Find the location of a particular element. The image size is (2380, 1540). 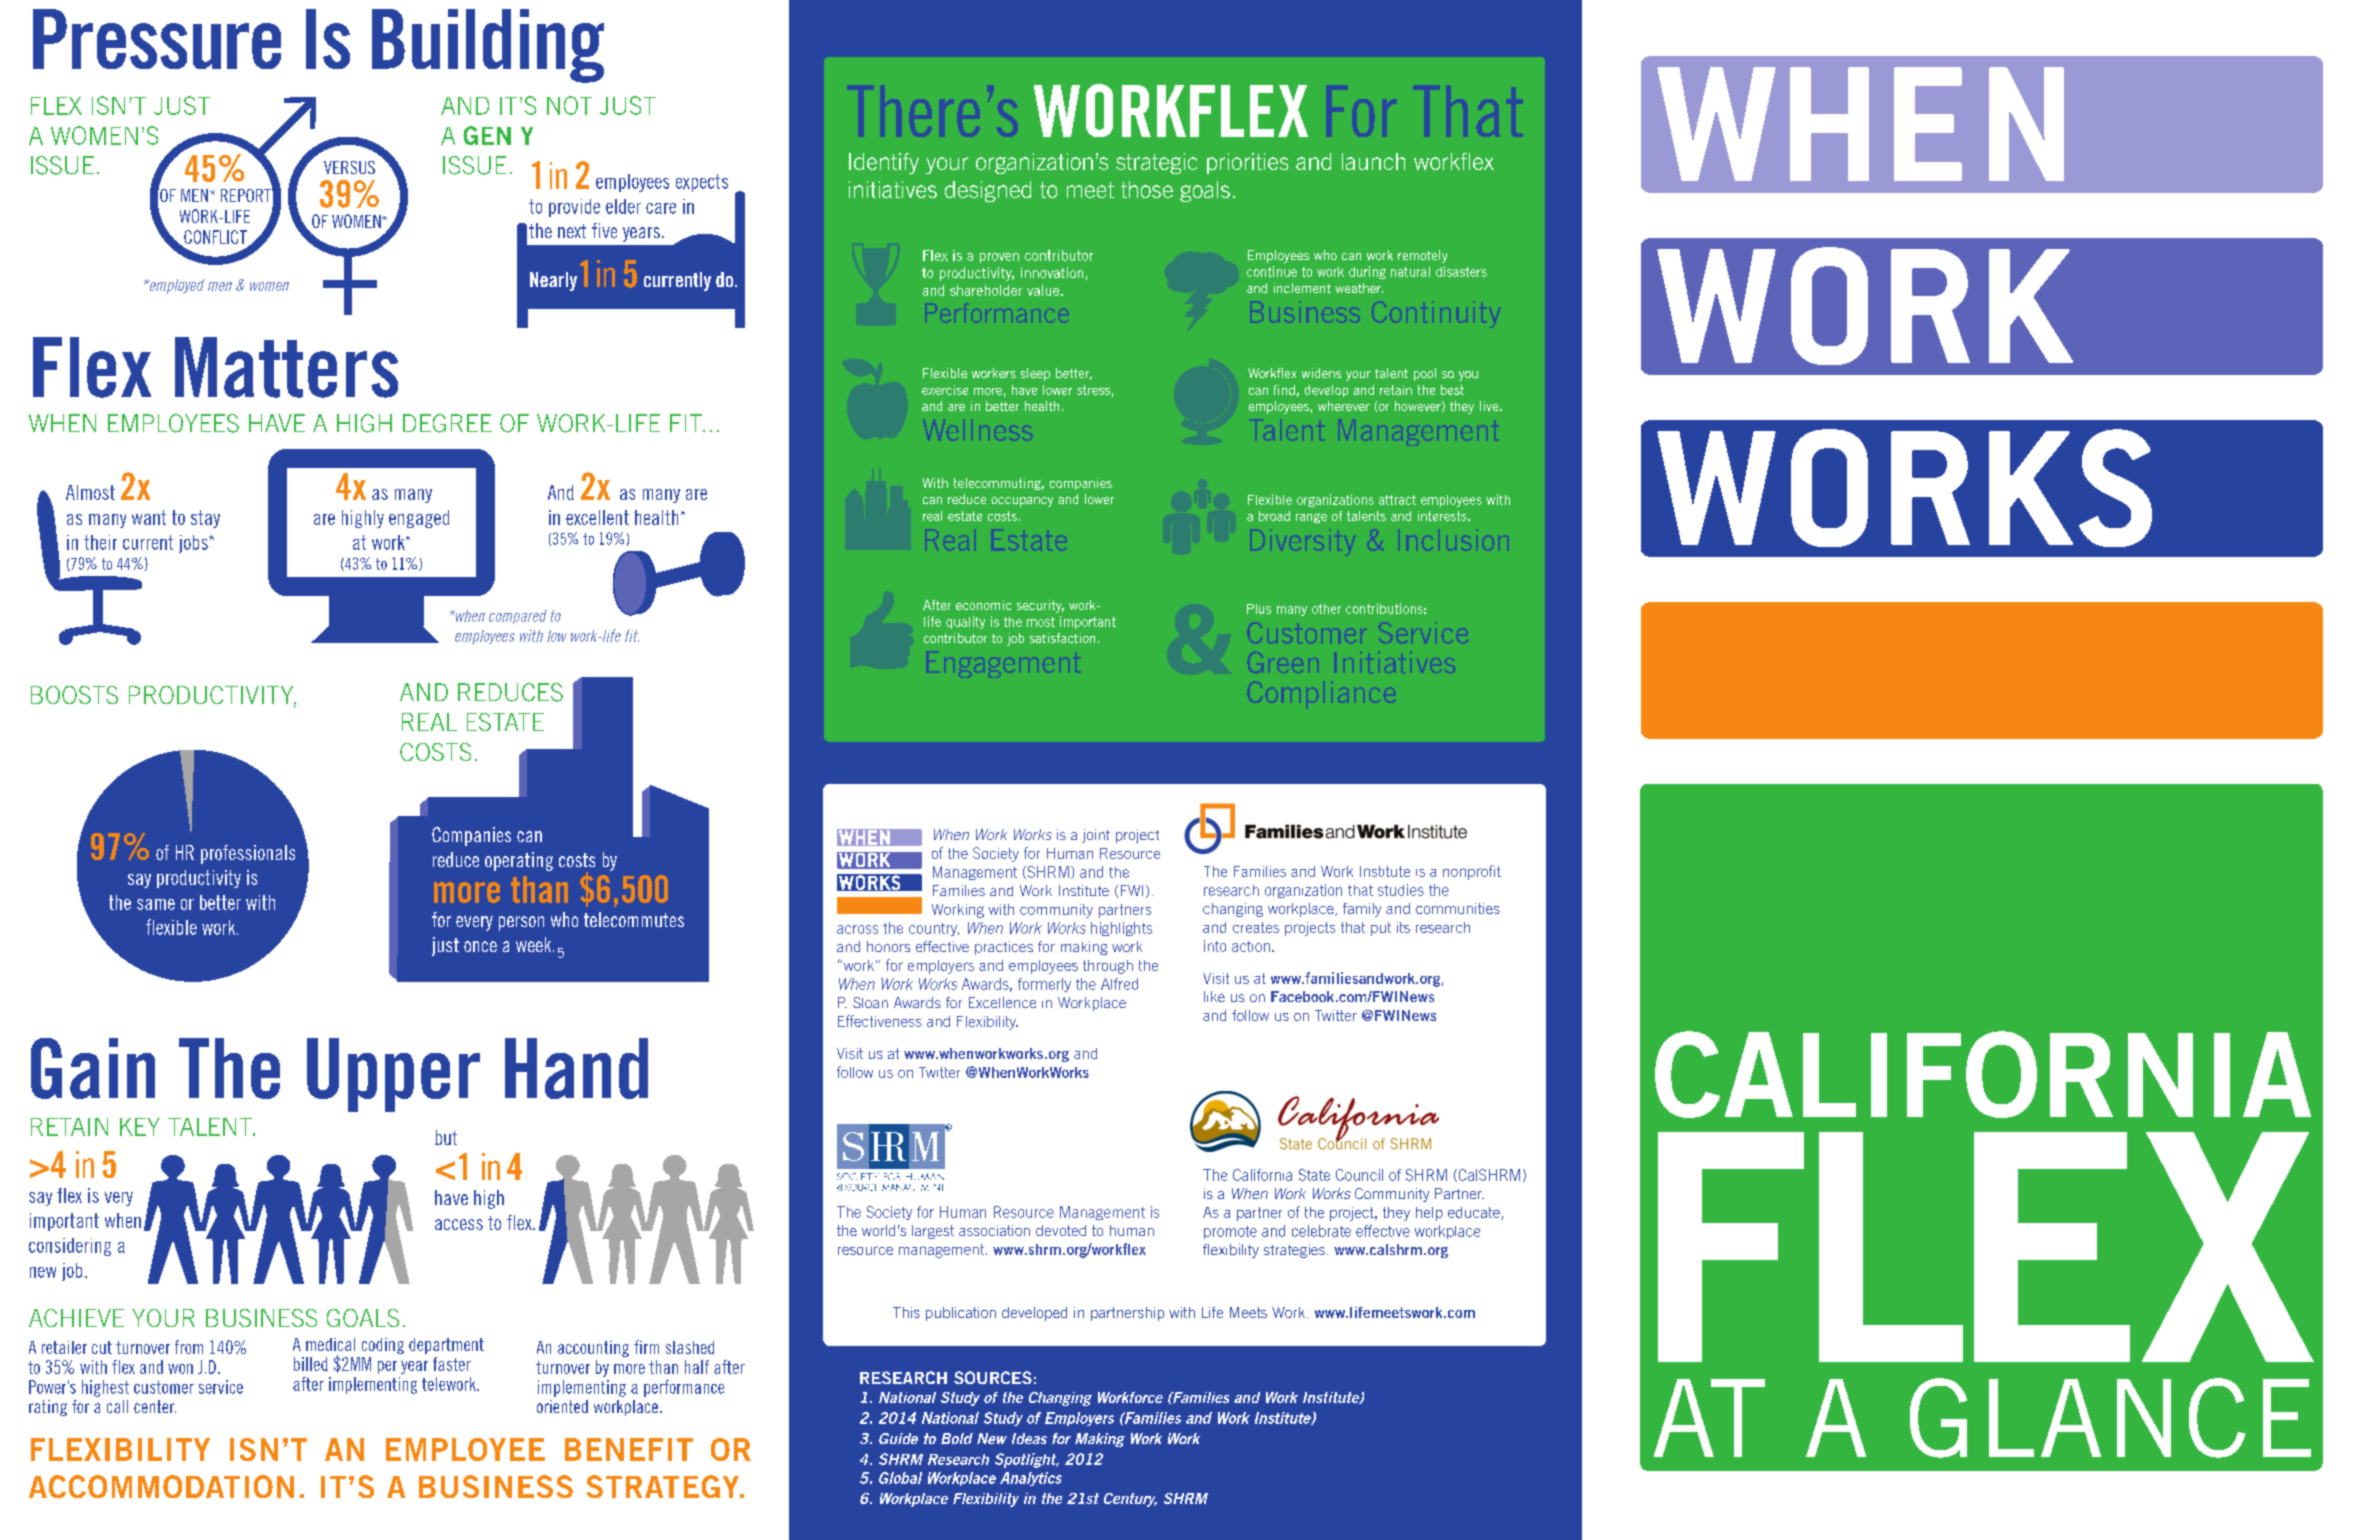

ACCOMMODATION is located at coordinates (161, 1486).
